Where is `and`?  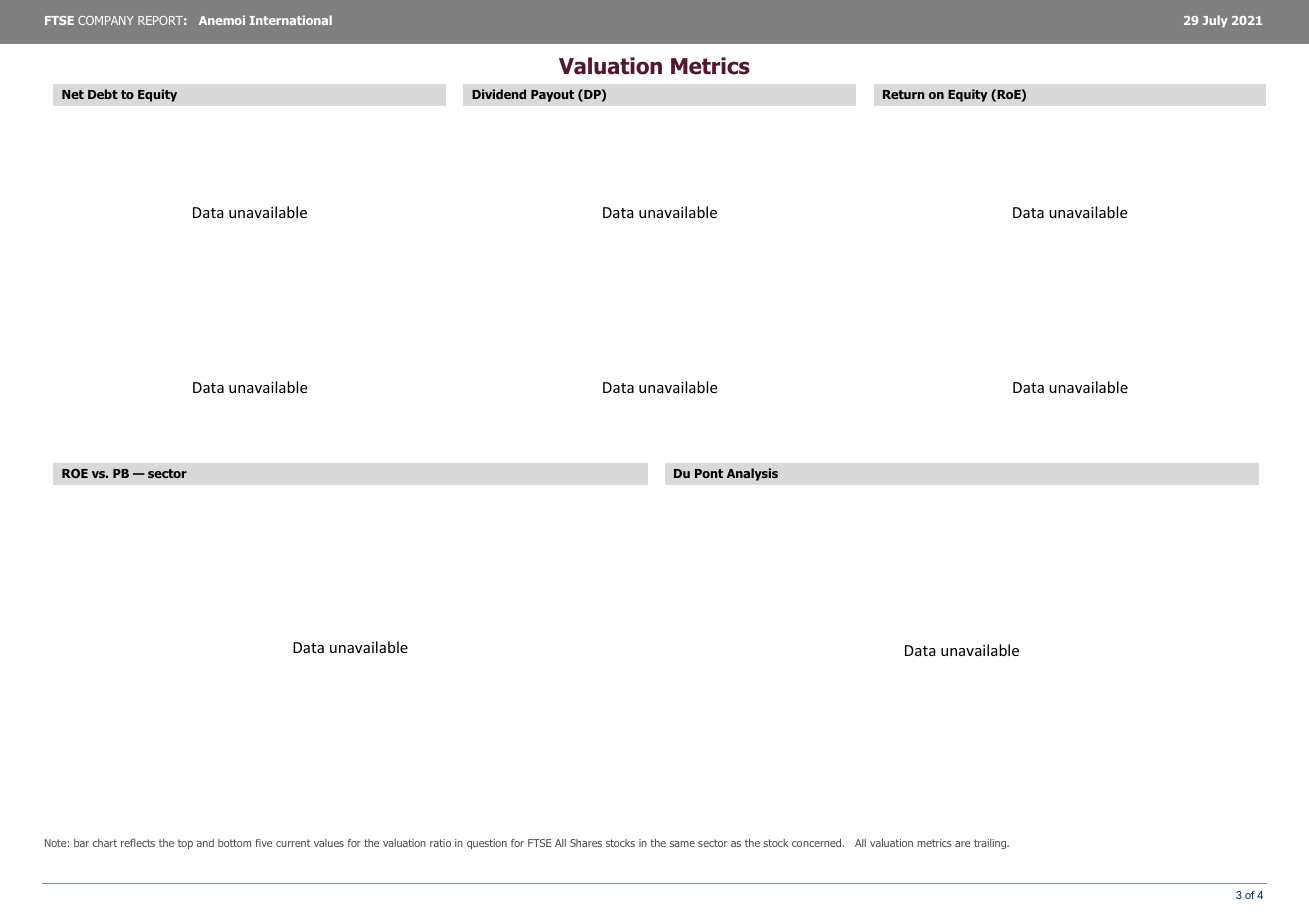 and is located at coordinates (205, 843).
